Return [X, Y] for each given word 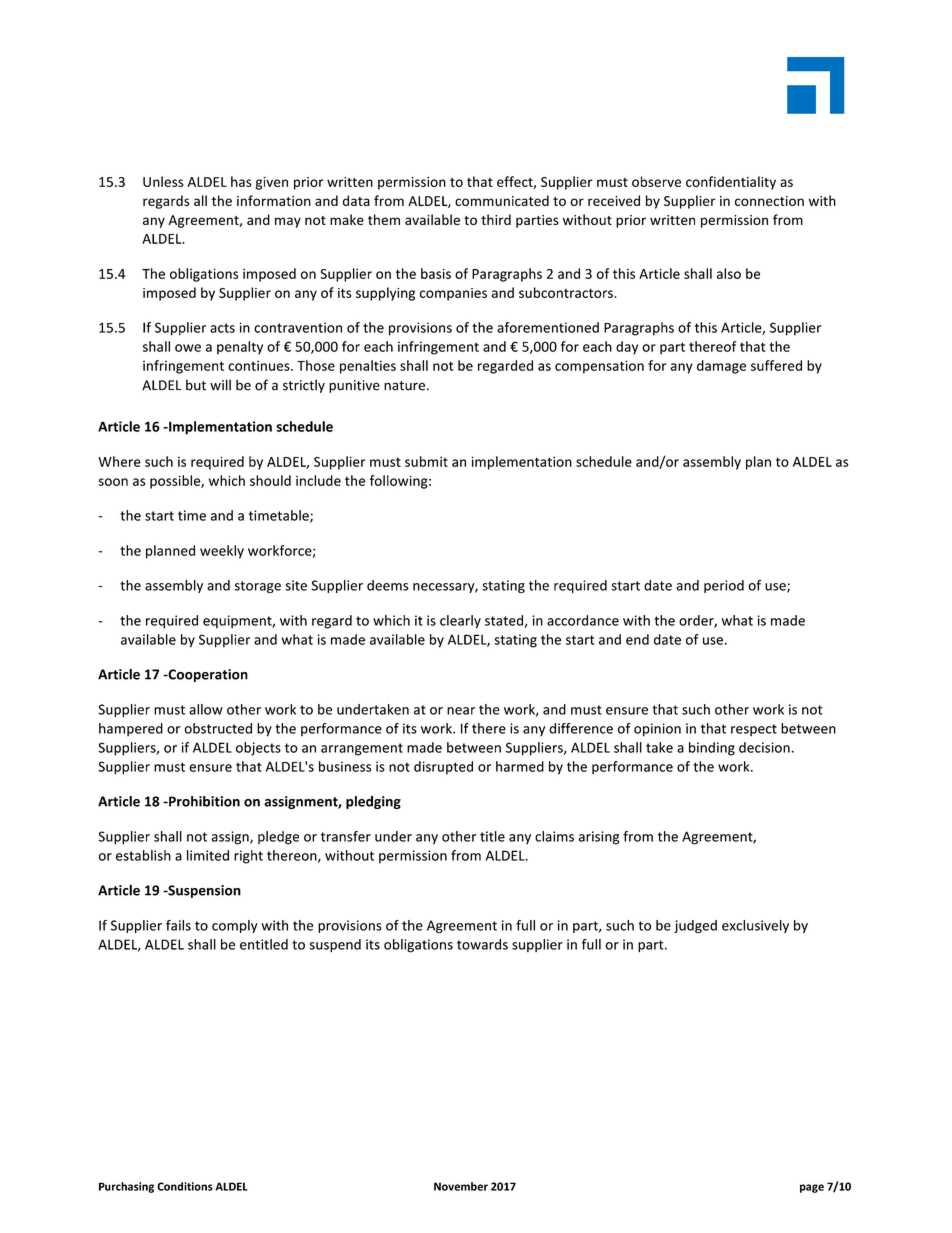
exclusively [755, 926]
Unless [163, 181]
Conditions [185, 1186]
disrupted [443, 768]
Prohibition [203, 801]
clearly [460, 622]
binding [712, 749]
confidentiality [731, 183]
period [724, 586]
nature [404, 386]
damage [721, 367]
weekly [222, 552]
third [496, 219]
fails [178, 925]
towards [482, 944]
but [196, 385]
